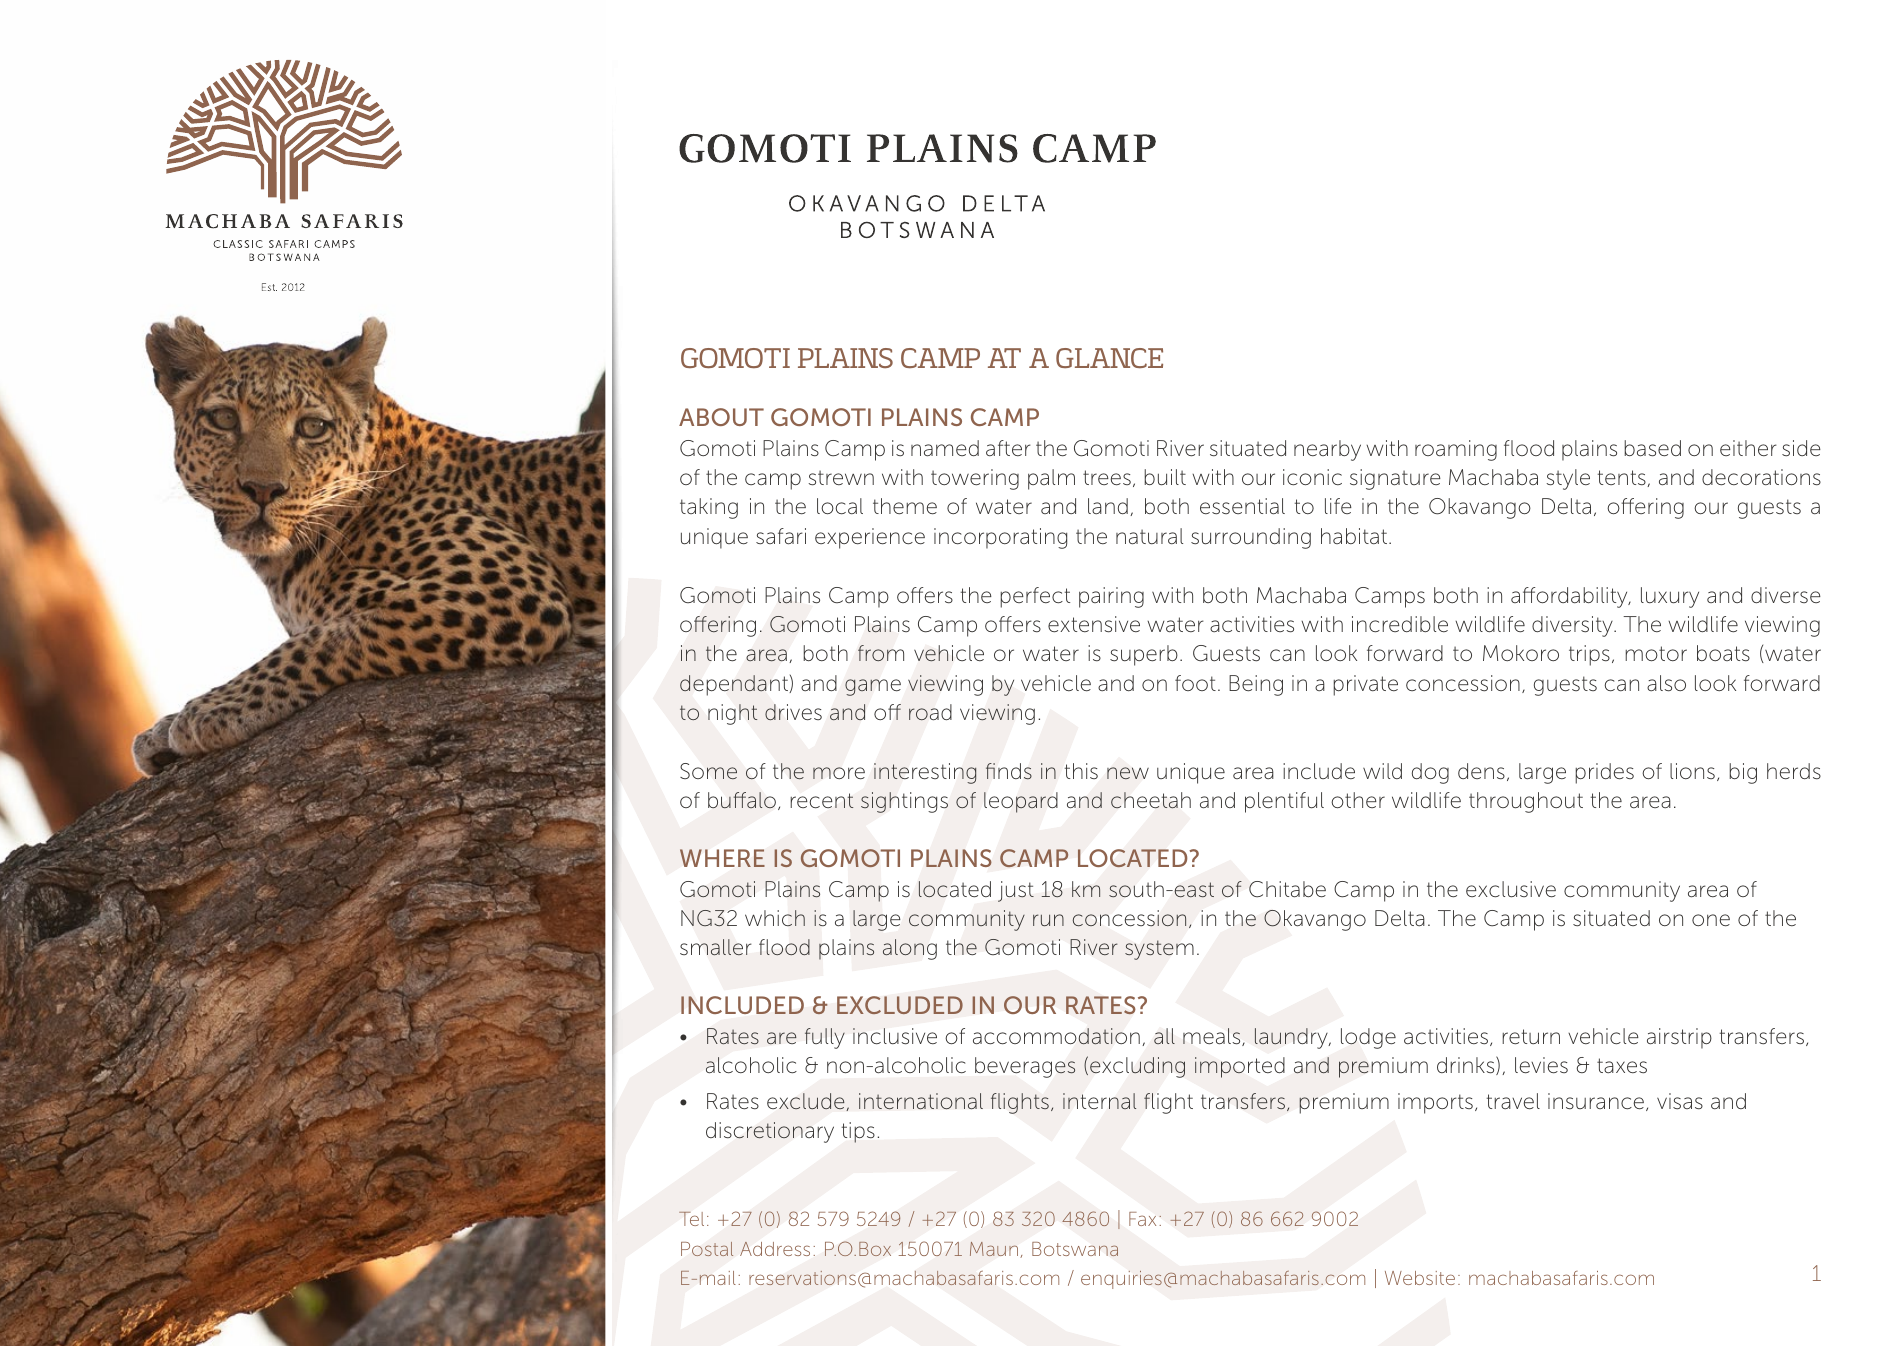 Image resolution: width=1903 pixels, height=1346 pixels. Describe the element at coordinates (910, 949) in the image. I see `along` at that location.
